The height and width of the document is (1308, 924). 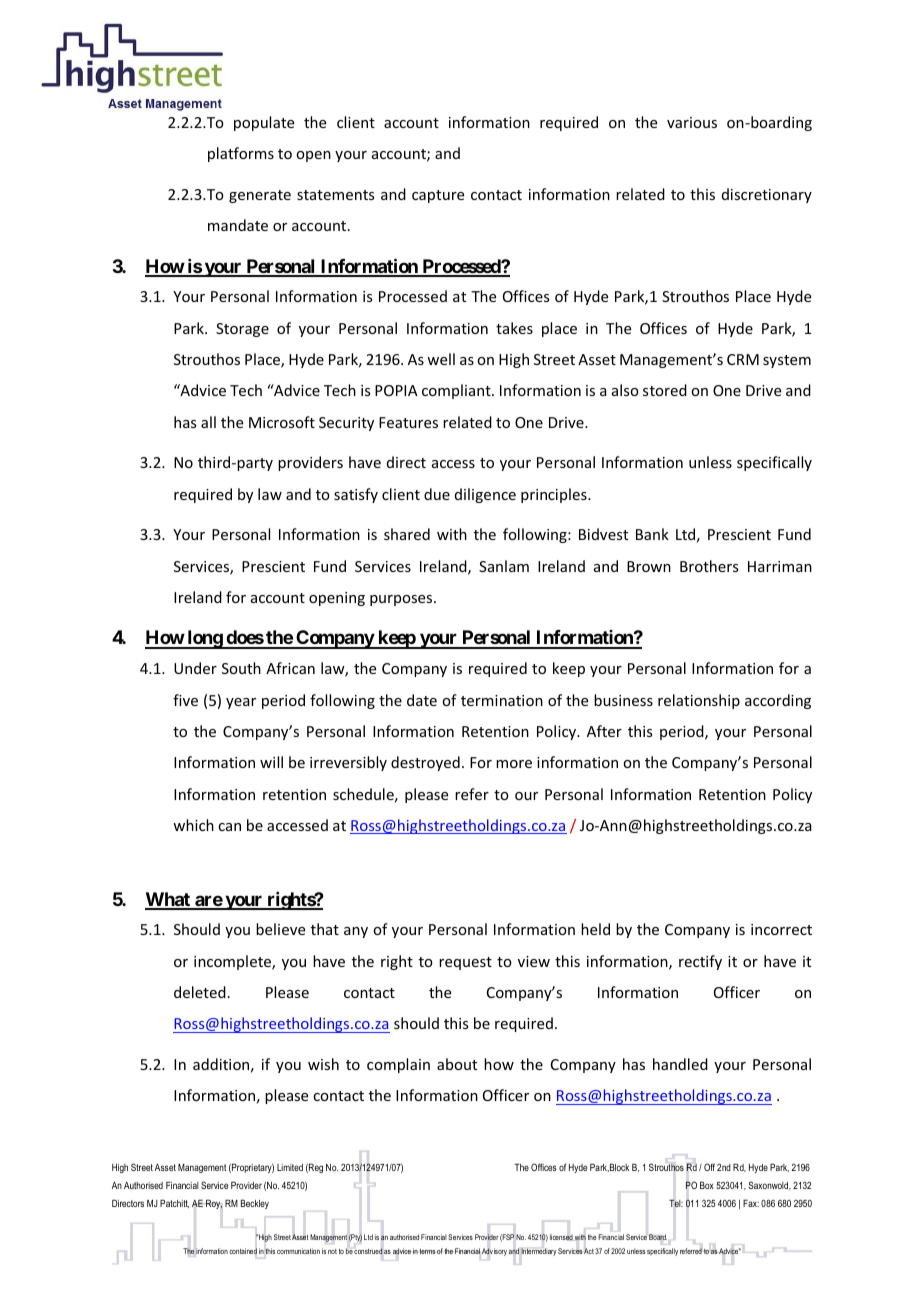 I want to click on Advisory, so click(x=494, y=1252).
